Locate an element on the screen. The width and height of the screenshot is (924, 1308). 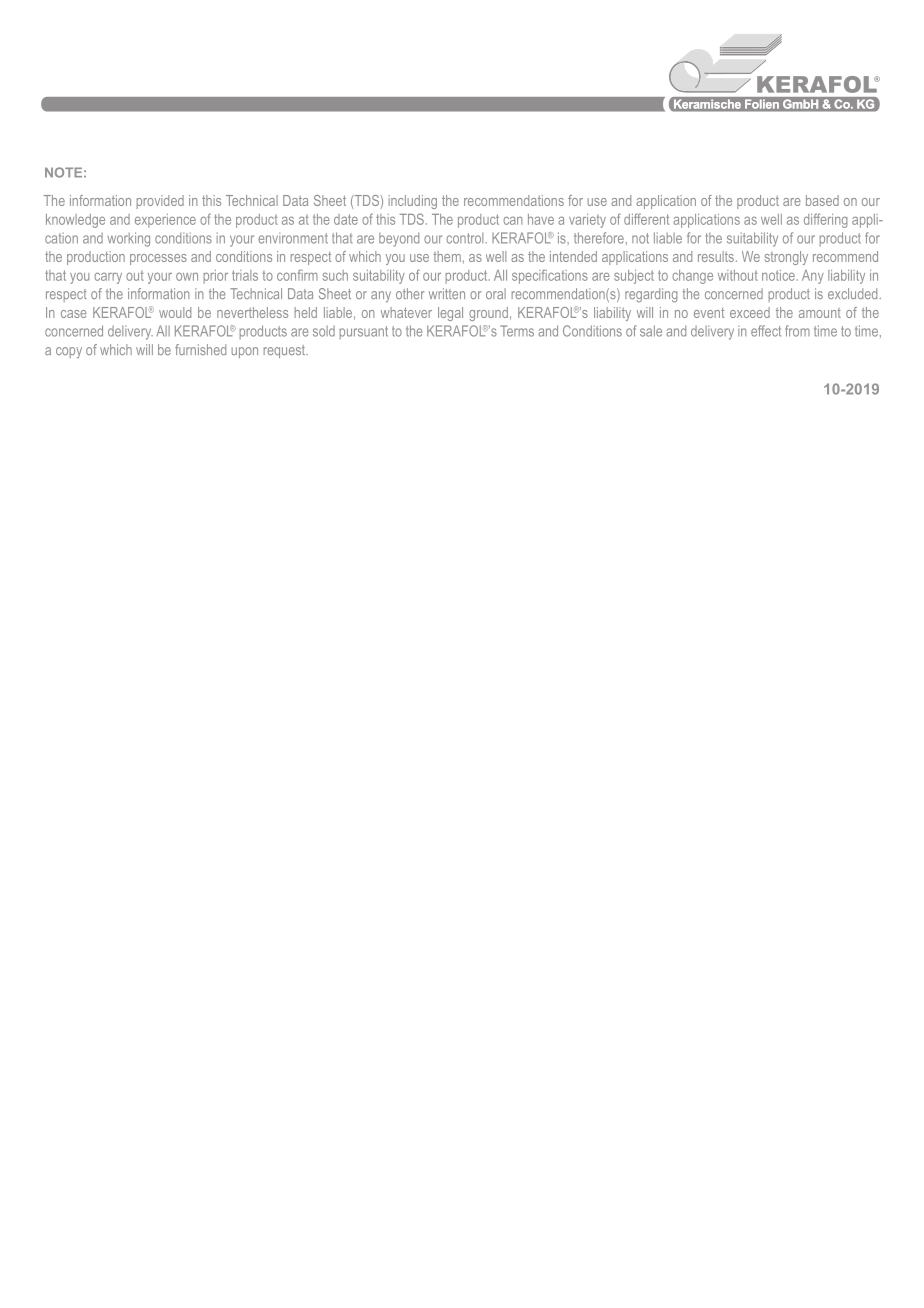
without is located at coordinates (738, 275).
